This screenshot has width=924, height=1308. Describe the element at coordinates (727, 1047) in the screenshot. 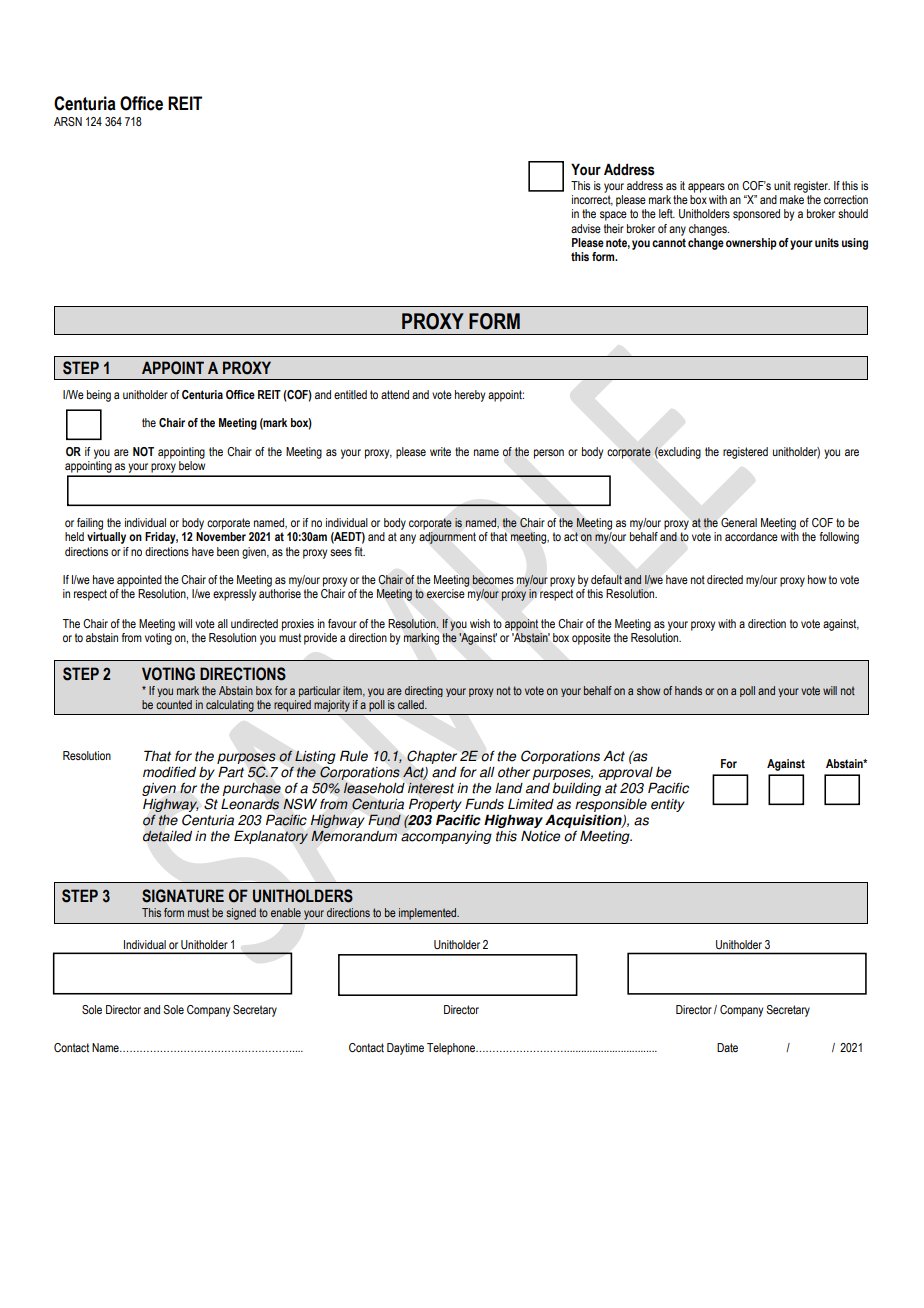

I see `Date` at that location.
